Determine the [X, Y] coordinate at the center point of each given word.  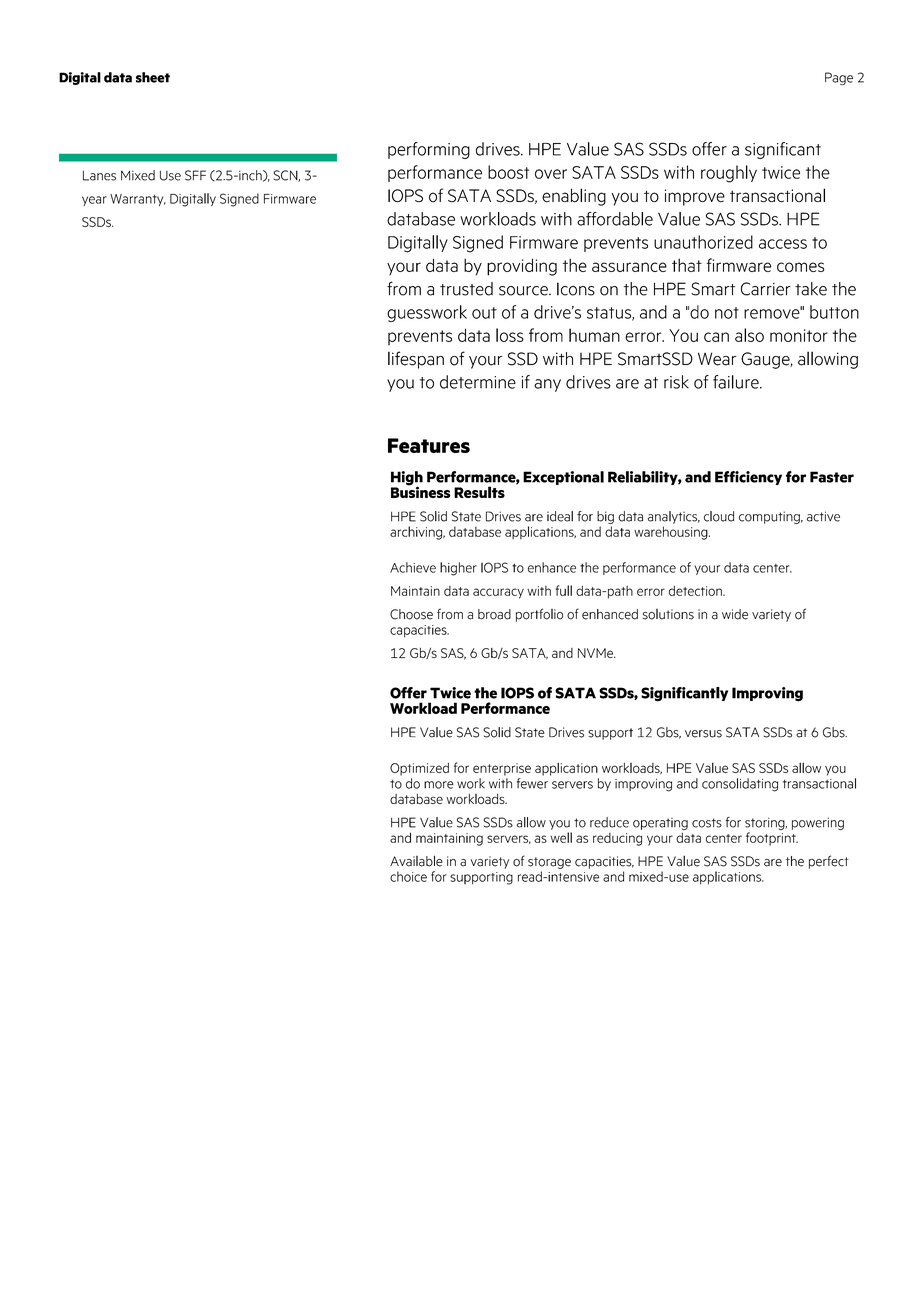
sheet [153, 77]
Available [416, 861]
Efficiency [748, 478]
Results [479, 492]
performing [429, 150]
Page [839, 78]
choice [408, 876]
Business [421, 491]
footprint [772, 839]
